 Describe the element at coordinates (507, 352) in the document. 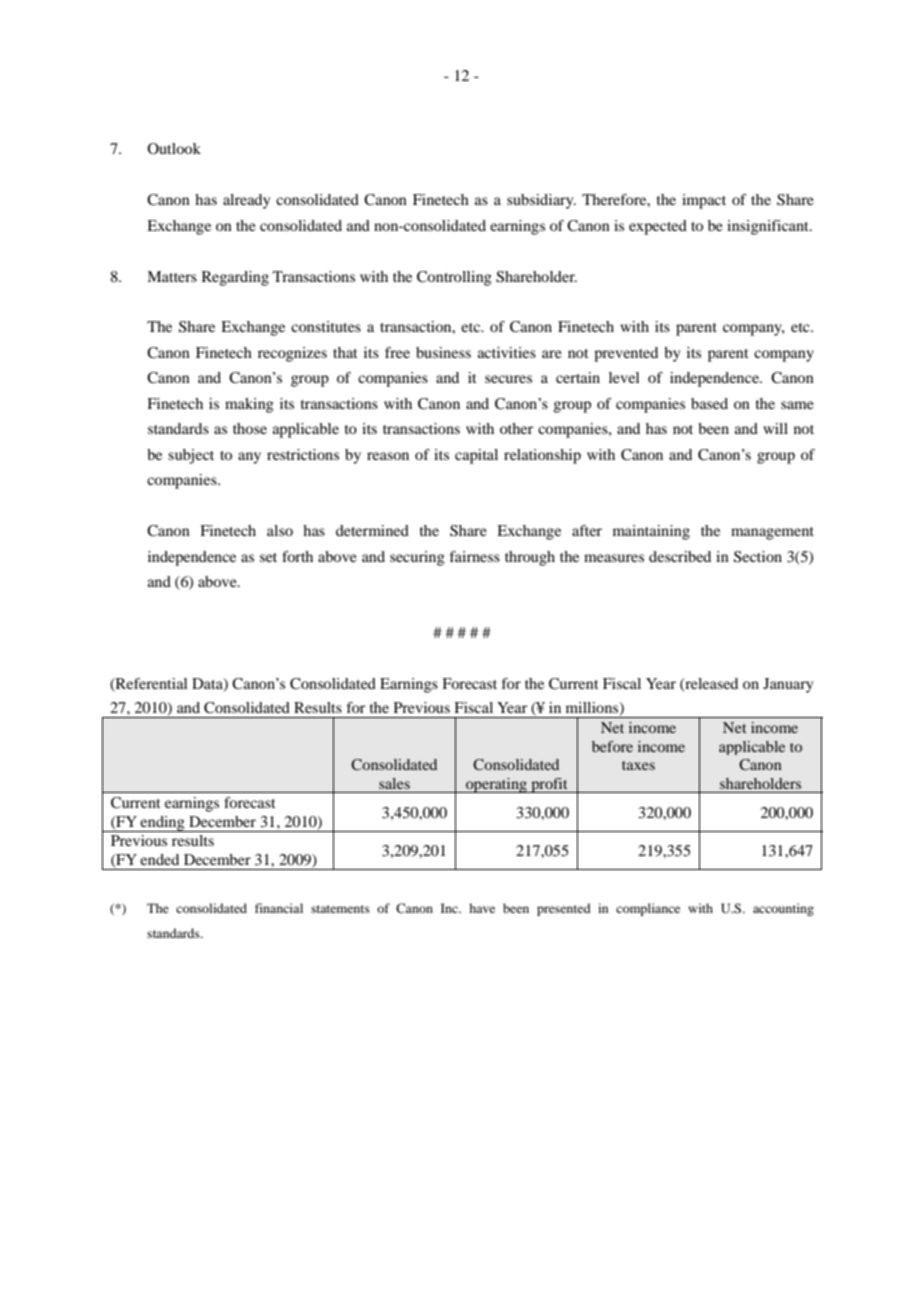

I see `activities` at that location.
